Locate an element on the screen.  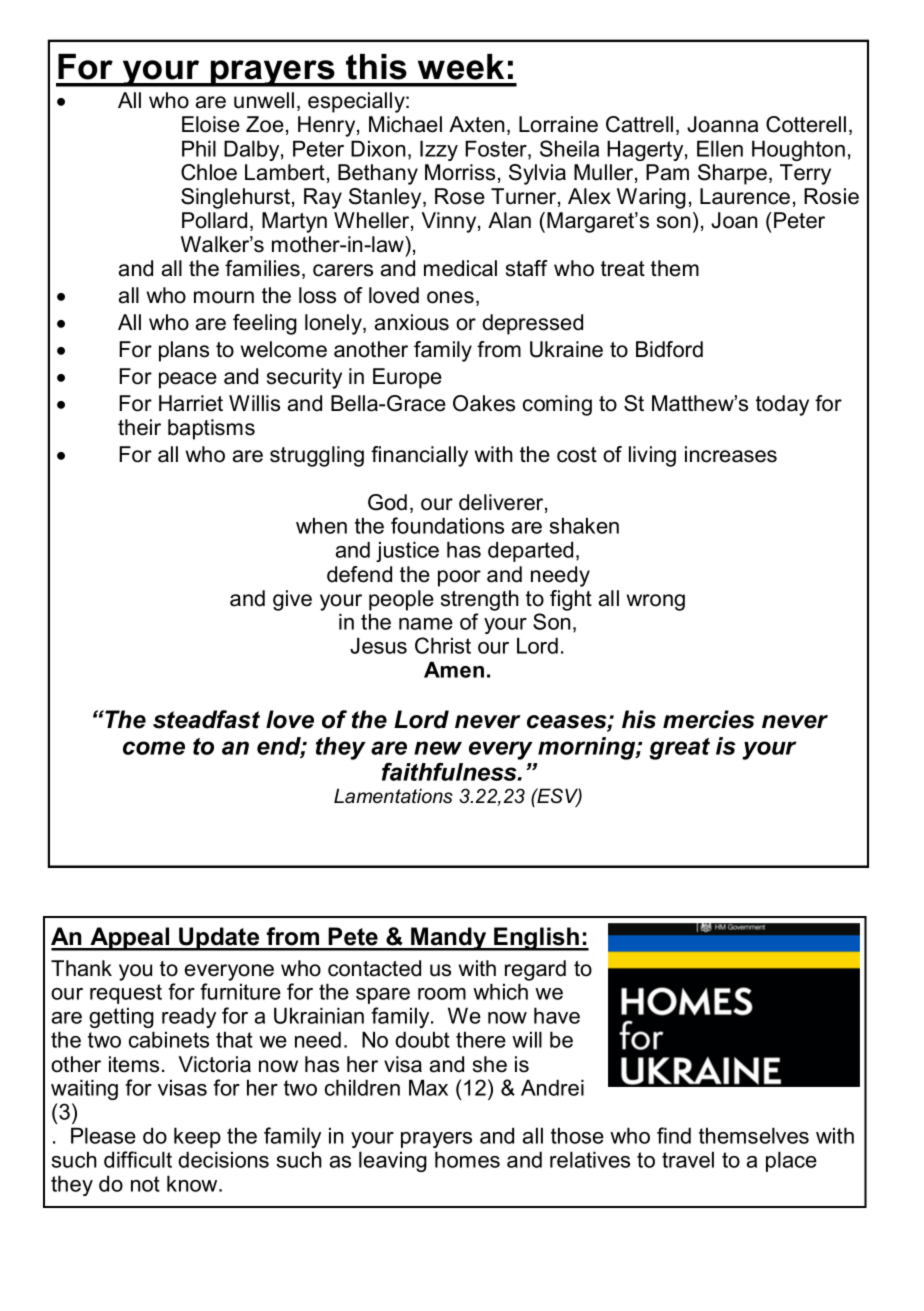
homes is located at coordinates (467, 1159).
